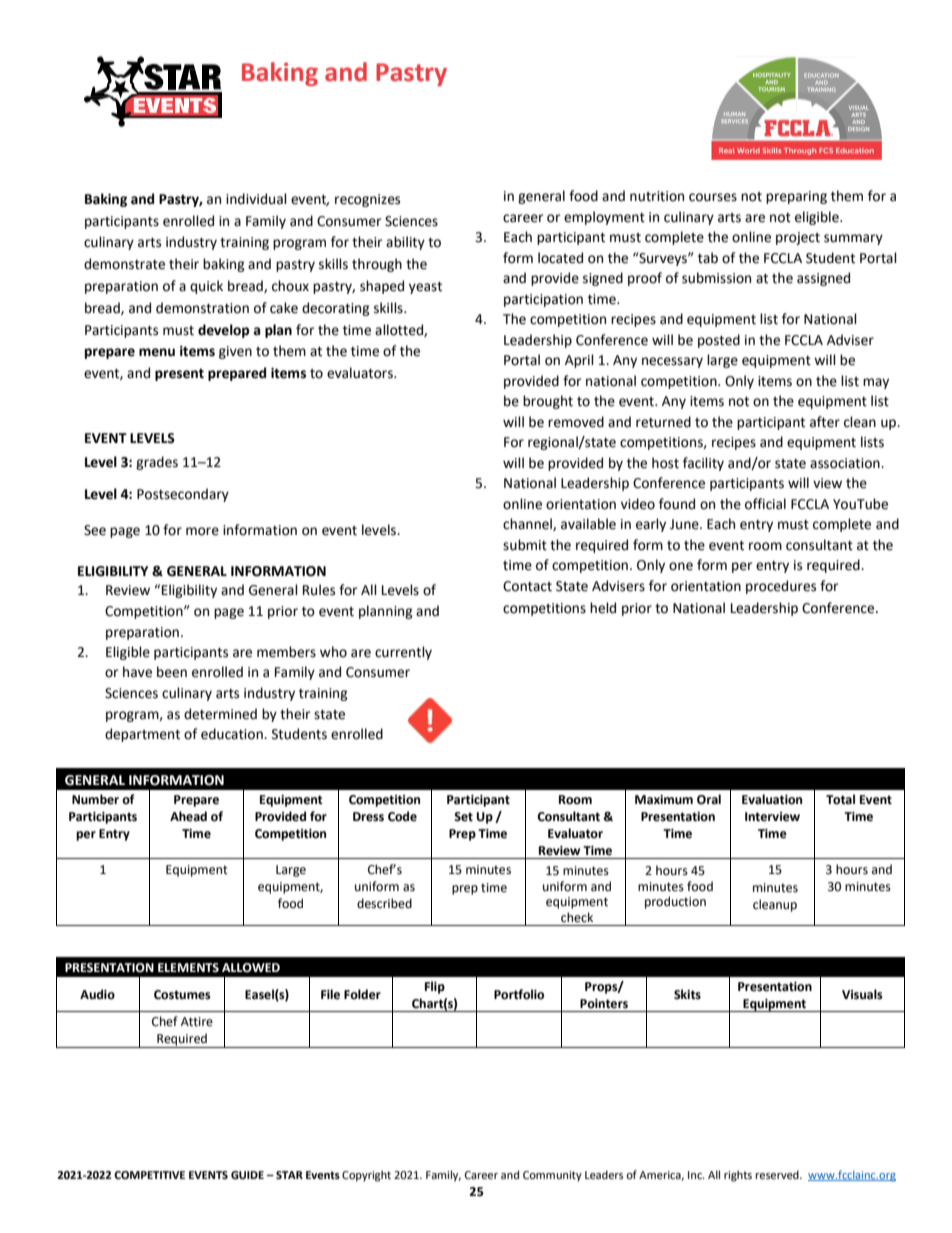 The width and height of the page is (952, 1233). What do you see at coordinates (157, 463) in the page?
I see `grades` at bounding box center [157, 463].
